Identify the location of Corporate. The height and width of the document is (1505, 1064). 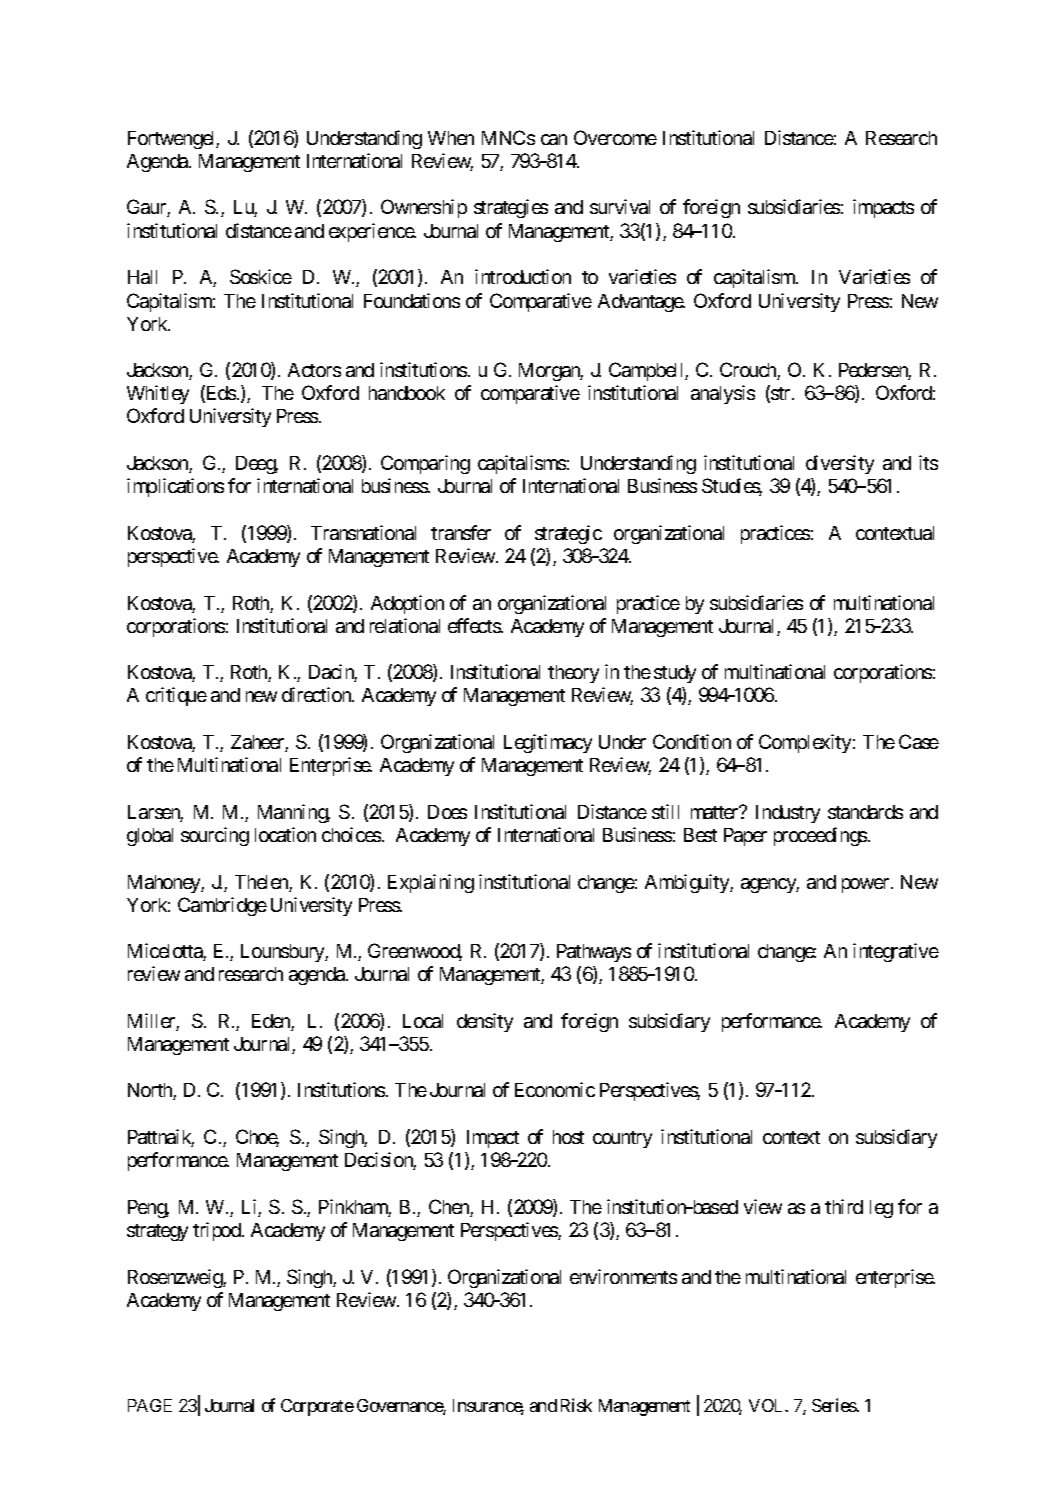
(317, 1407).
